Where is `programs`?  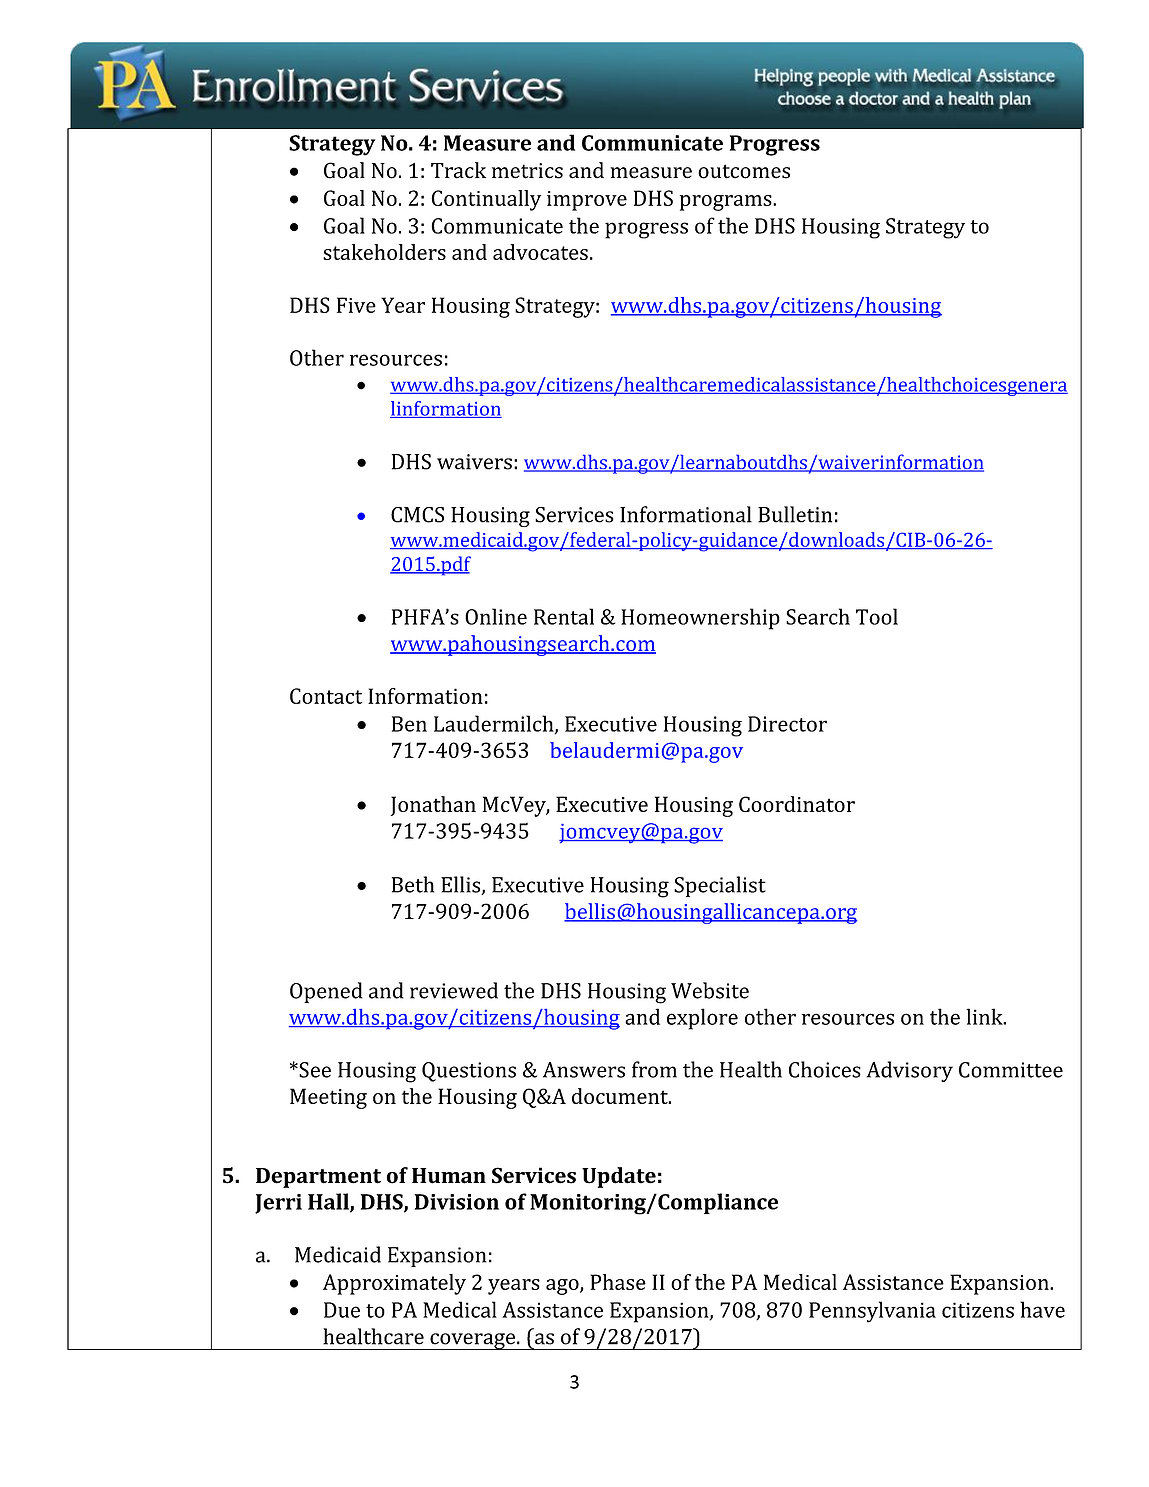
programs is located at coordinates (727, 203).
